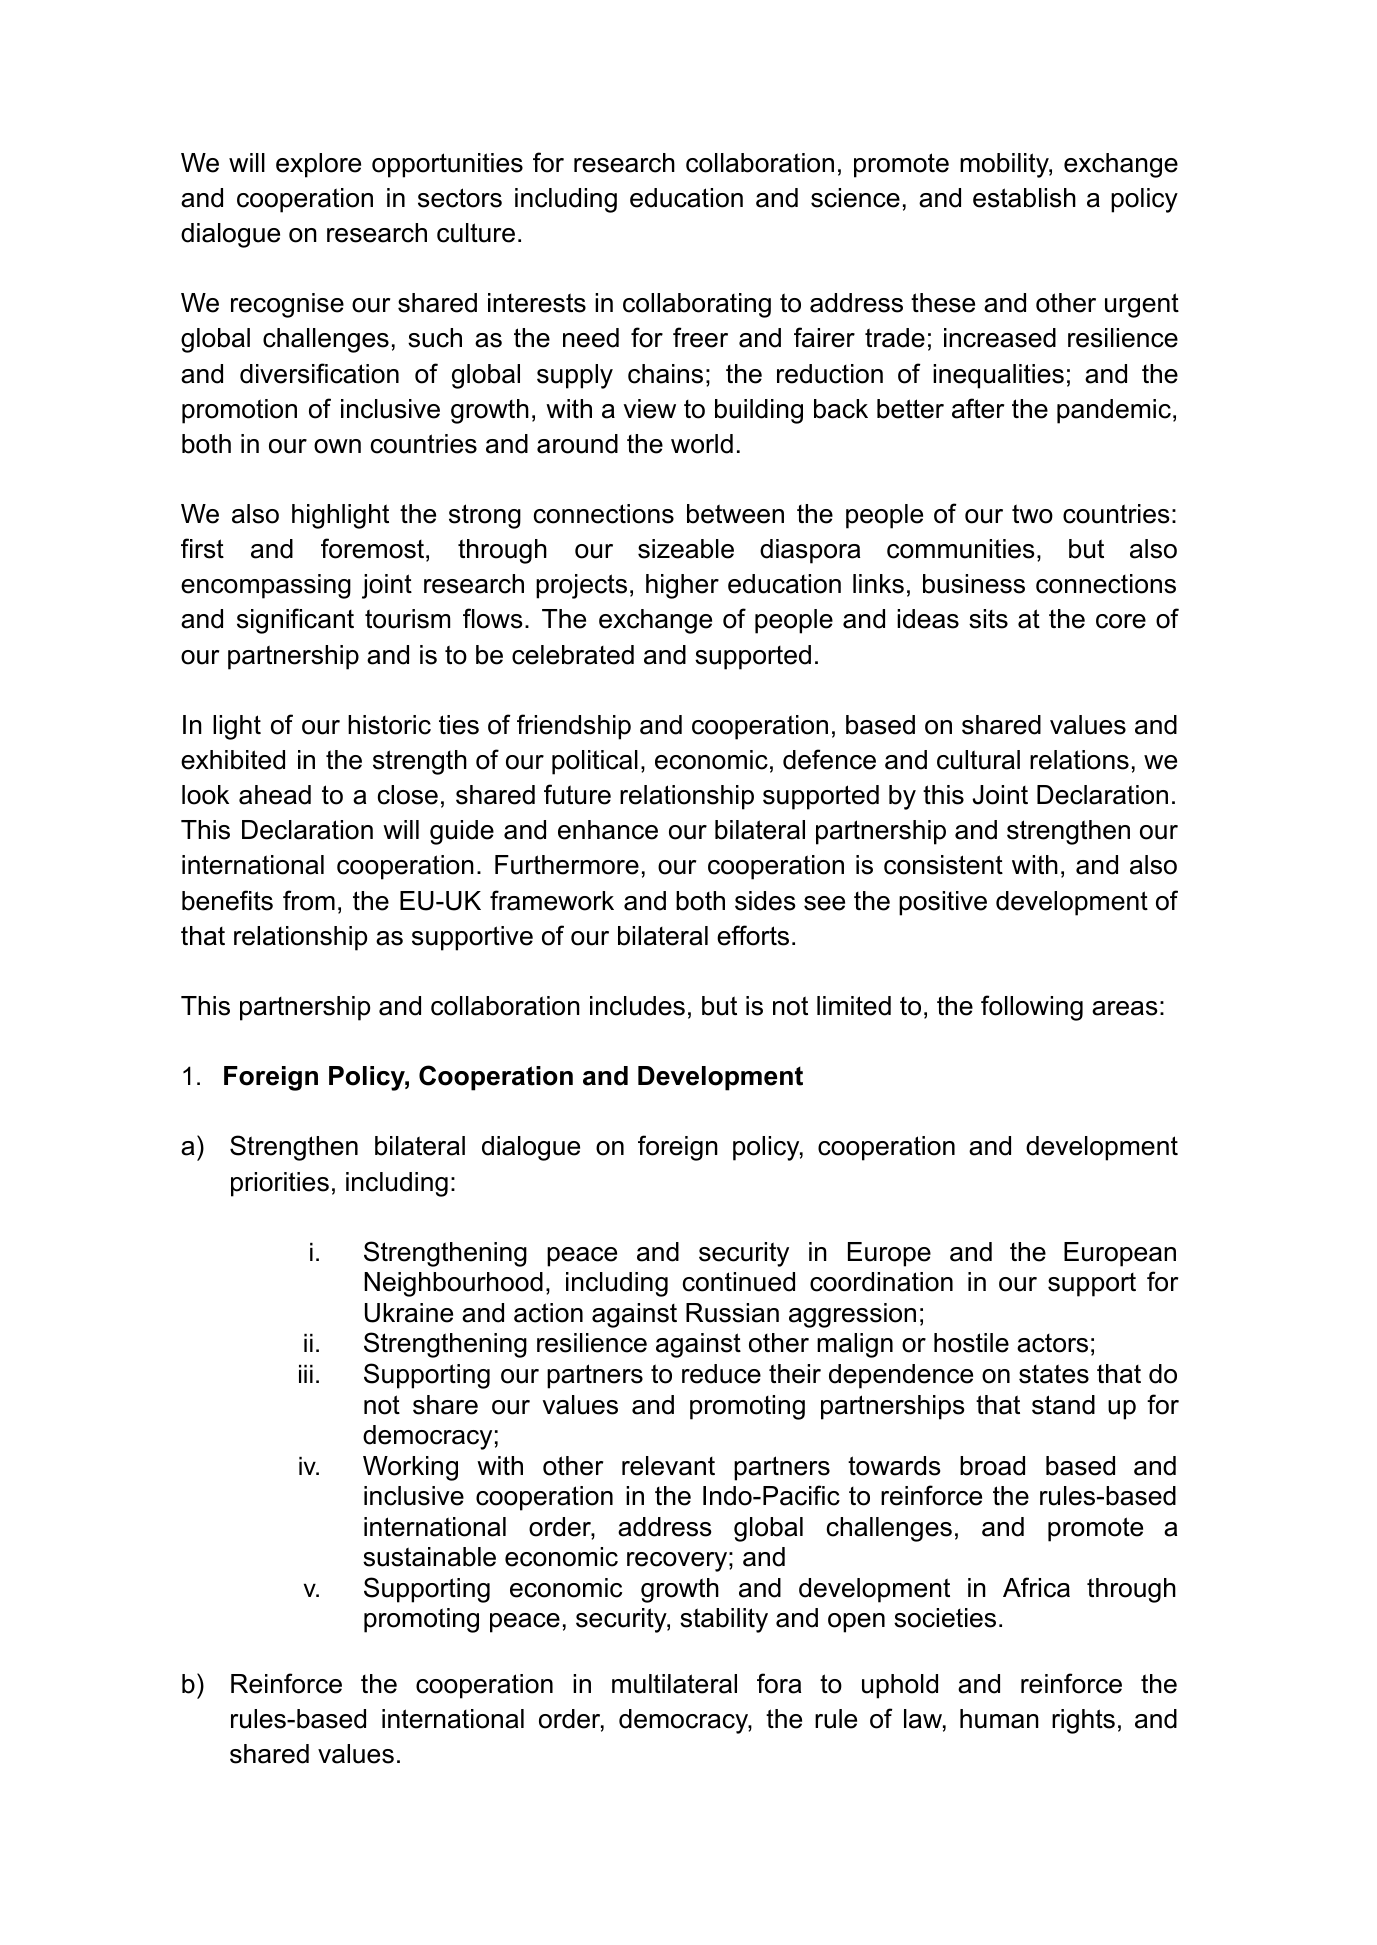 The image size is (1377, 1945). I want to click on collaborating, so click(697, 305).
